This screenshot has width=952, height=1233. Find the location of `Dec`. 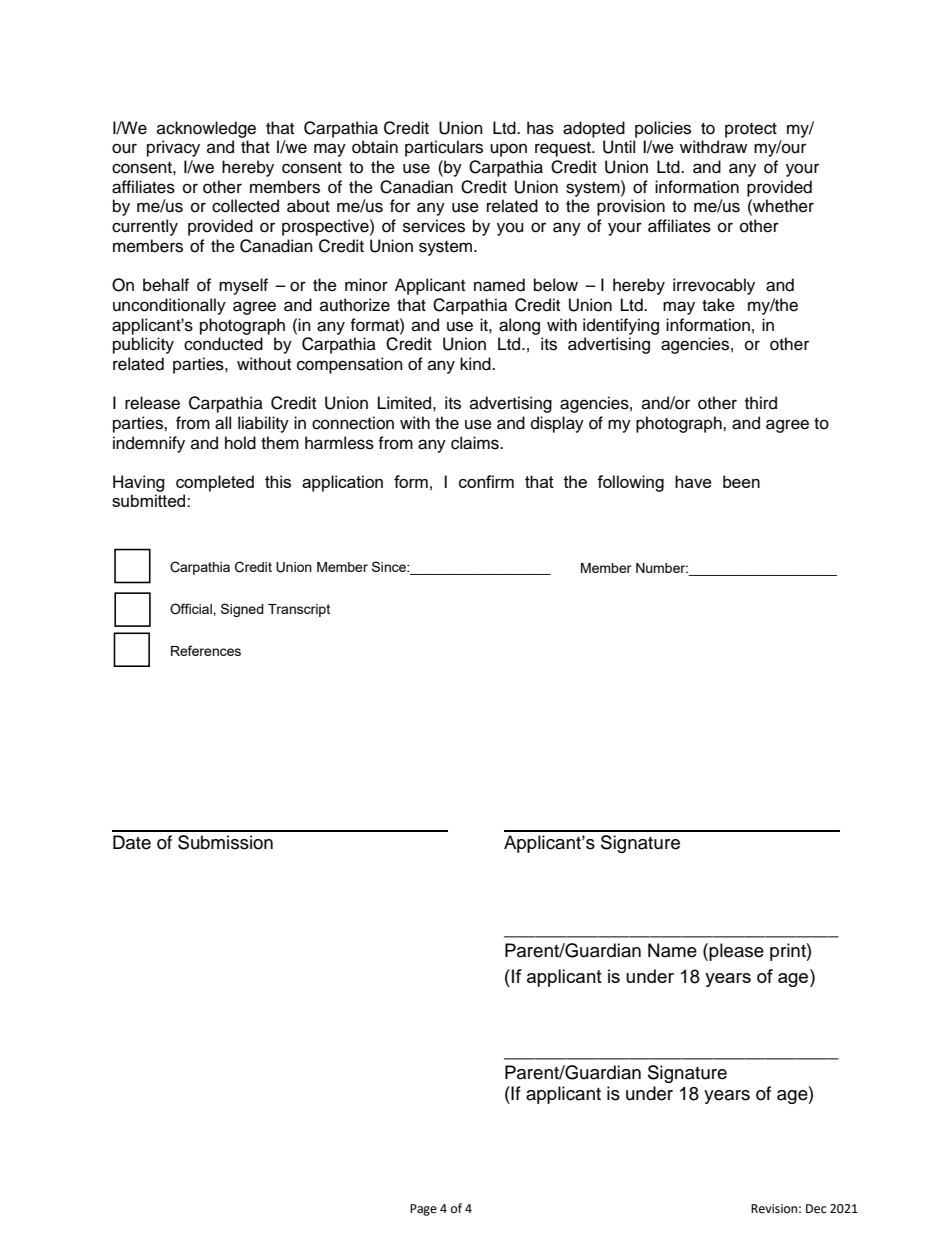

Dec is located at coordinates (816, 1209).
